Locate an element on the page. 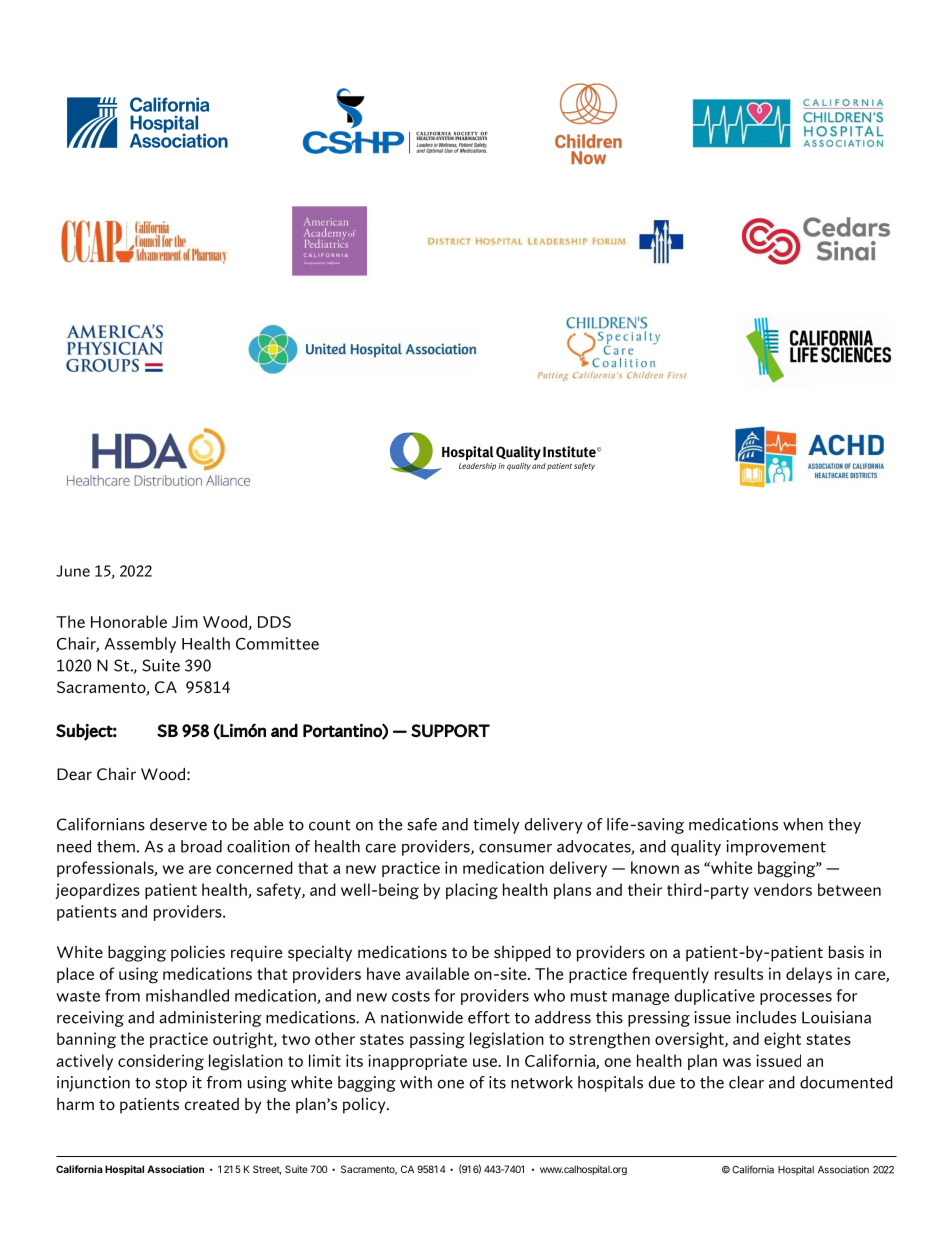 The image size is (952, 1233). mishandled is located at coordinates (187, 995).
